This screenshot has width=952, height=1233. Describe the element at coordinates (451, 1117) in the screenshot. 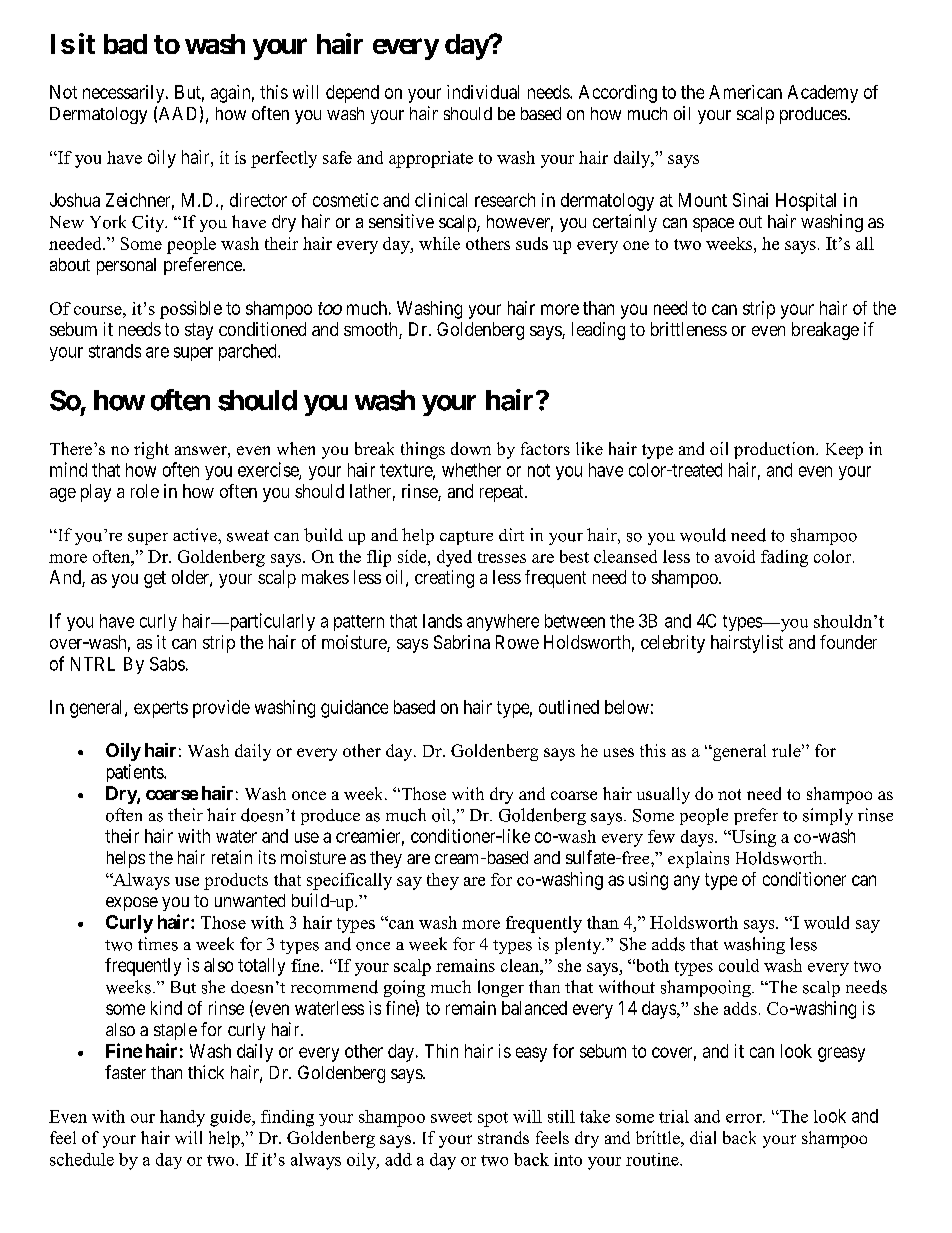

I see `sweet` at that location.
